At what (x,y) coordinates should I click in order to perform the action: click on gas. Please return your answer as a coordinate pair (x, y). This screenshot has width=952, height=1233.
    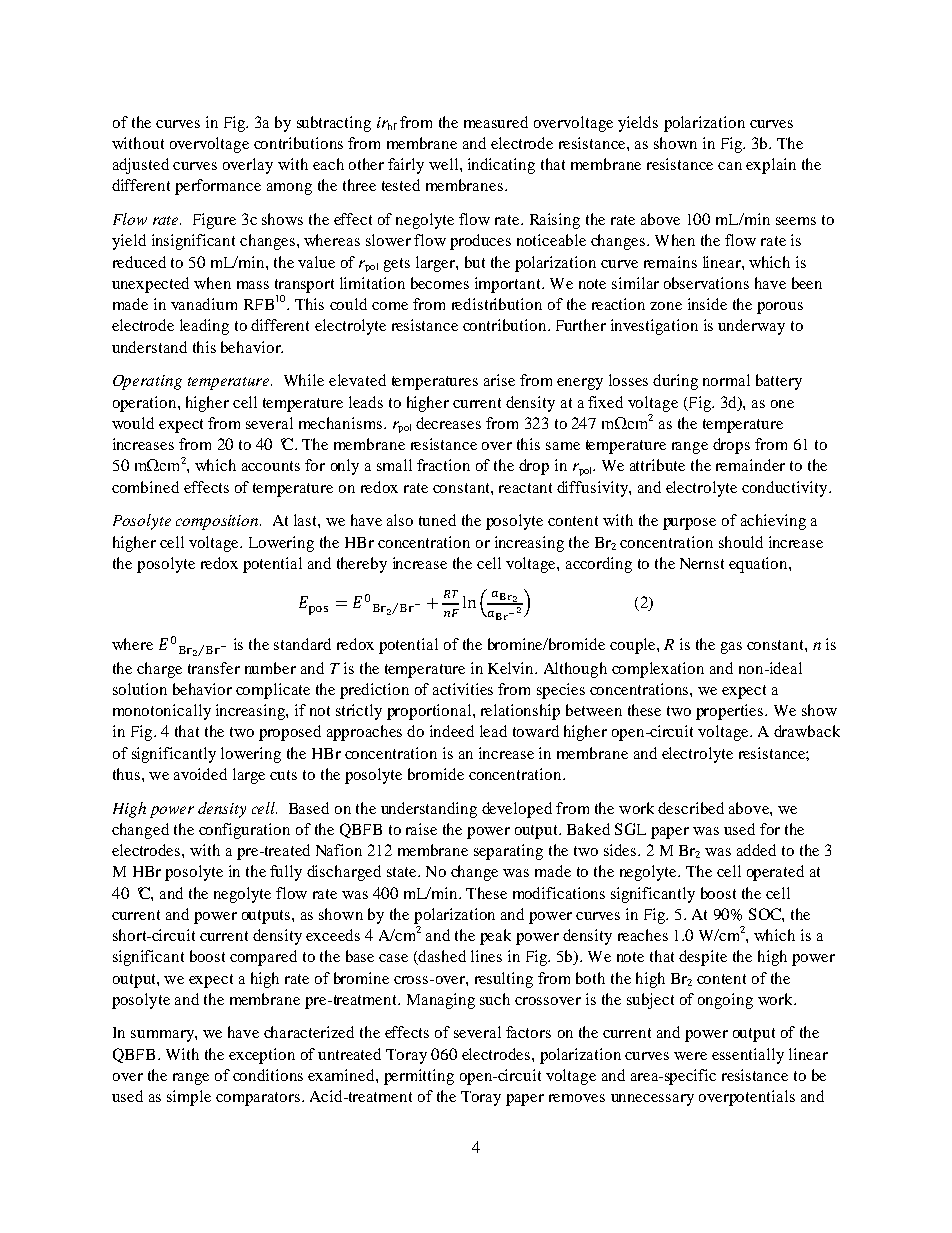
    Looking at the image, I should click on (731, 648).
